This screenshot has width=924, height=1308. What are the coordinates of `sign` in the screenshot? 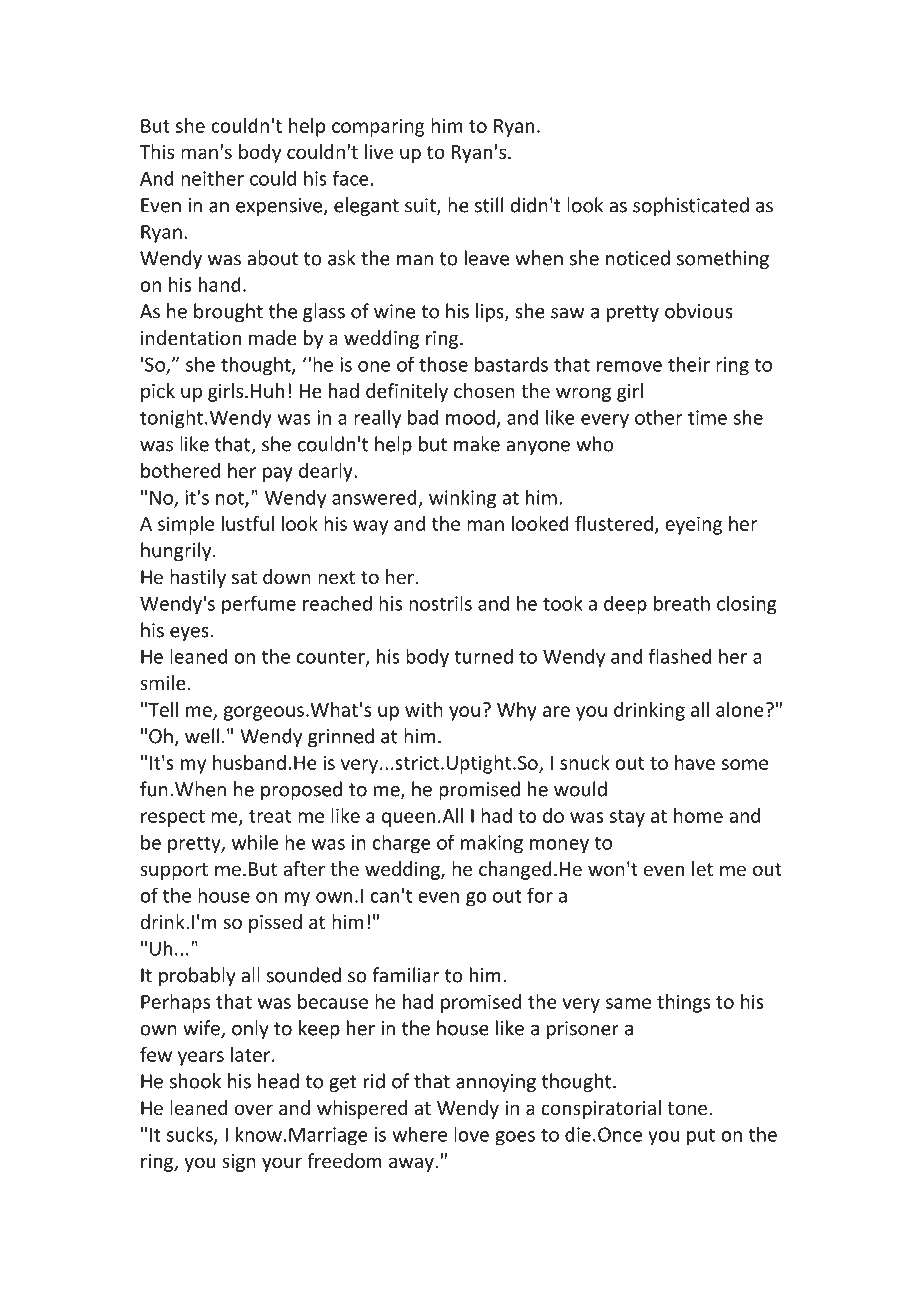 It's located at (239, 1163).
